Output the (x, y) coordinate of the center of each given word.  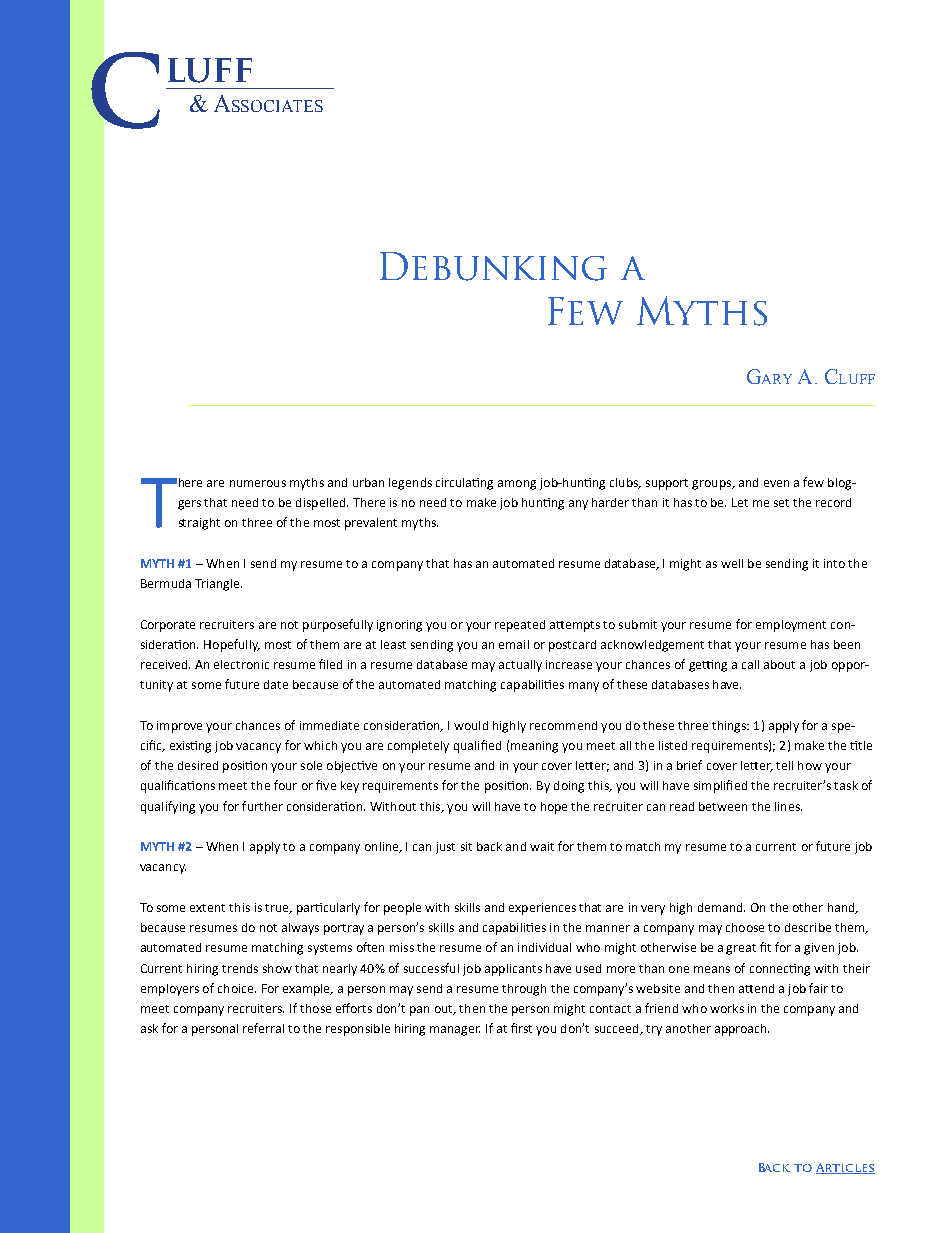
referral (263, 1028)
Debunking (493, 266)
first (521, 1028)
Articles (845, 1168)
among (517, 485)
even (776, 483)
